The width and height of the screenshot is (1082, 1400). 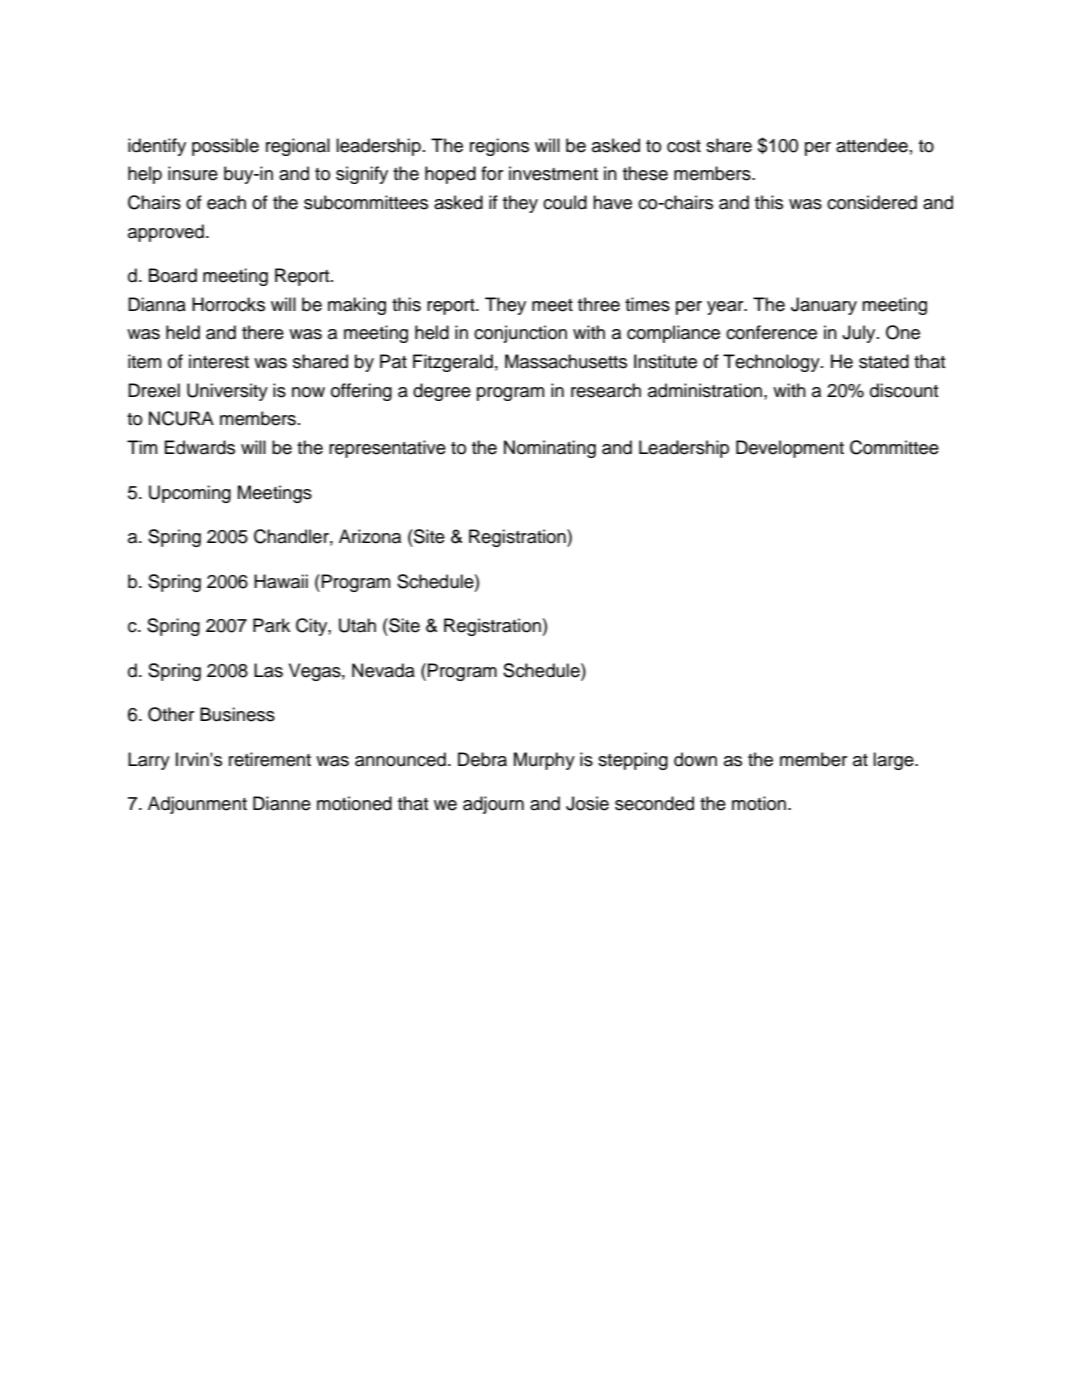 I want to click on investment, so click(x=553, y=173).
